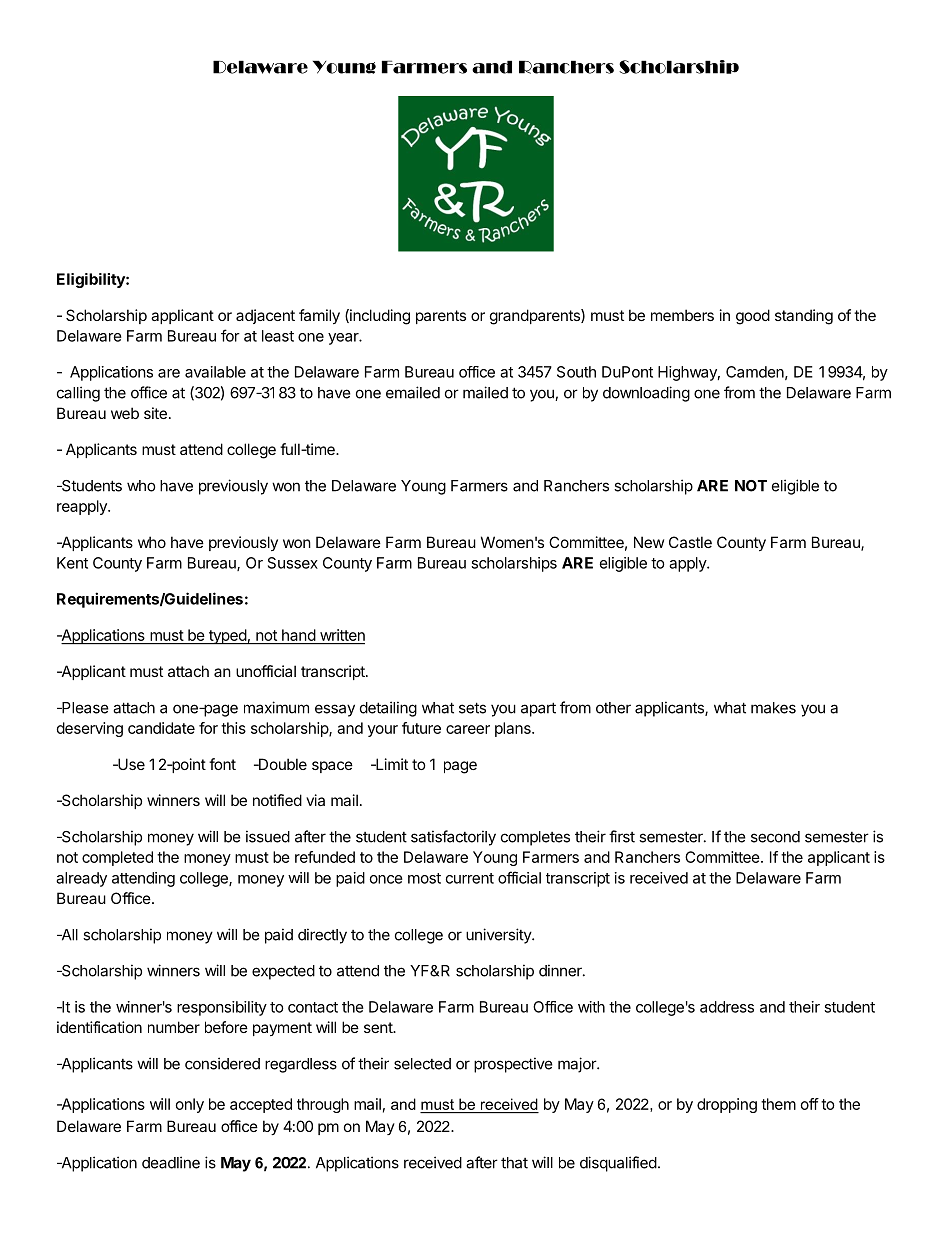 The image size is (952, 1233). Describe the element at coordinates (171, 1162) in the page. I see `deadline` at that location.
